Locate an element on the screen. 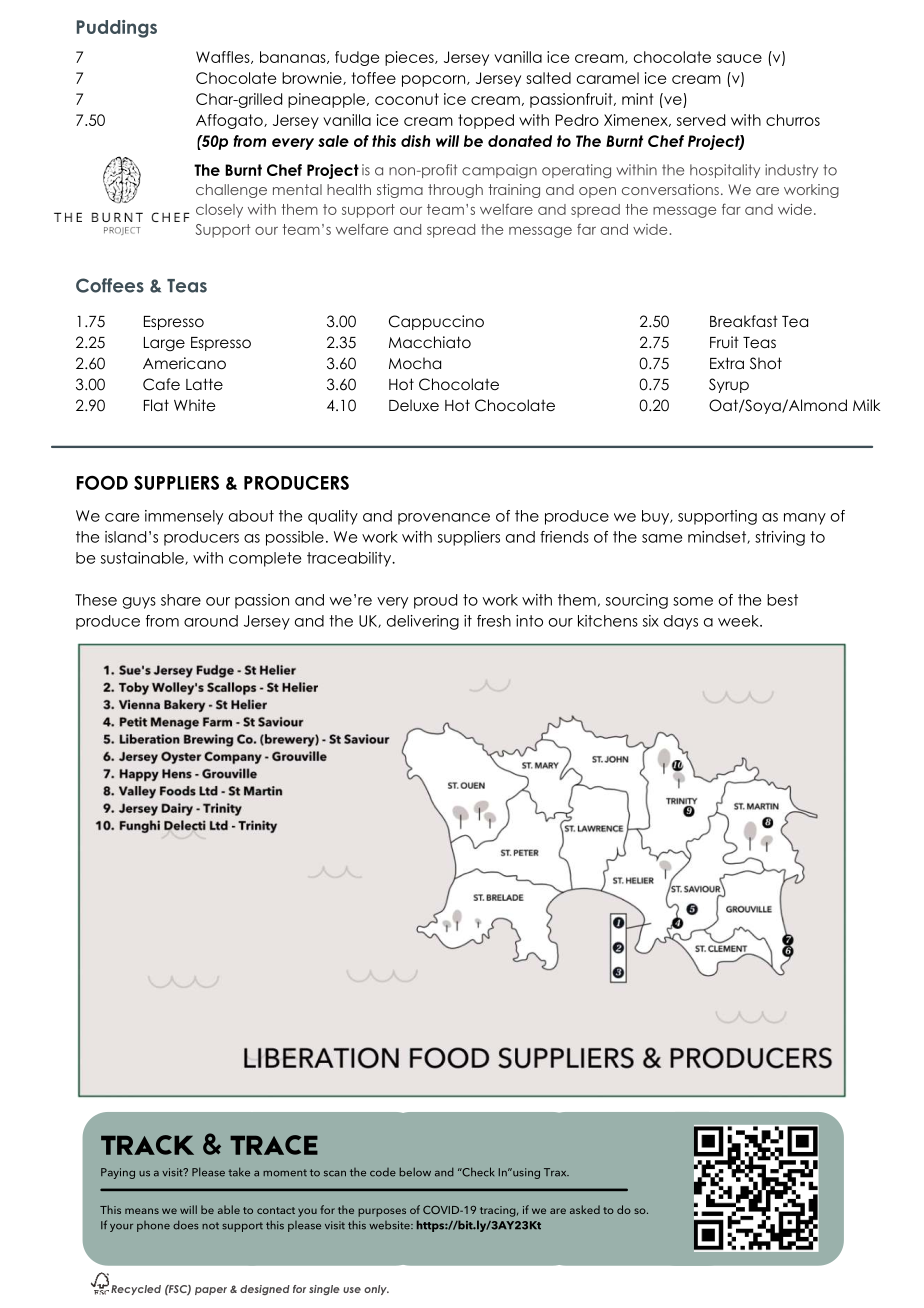  around is located at coordinates (211, 621).
